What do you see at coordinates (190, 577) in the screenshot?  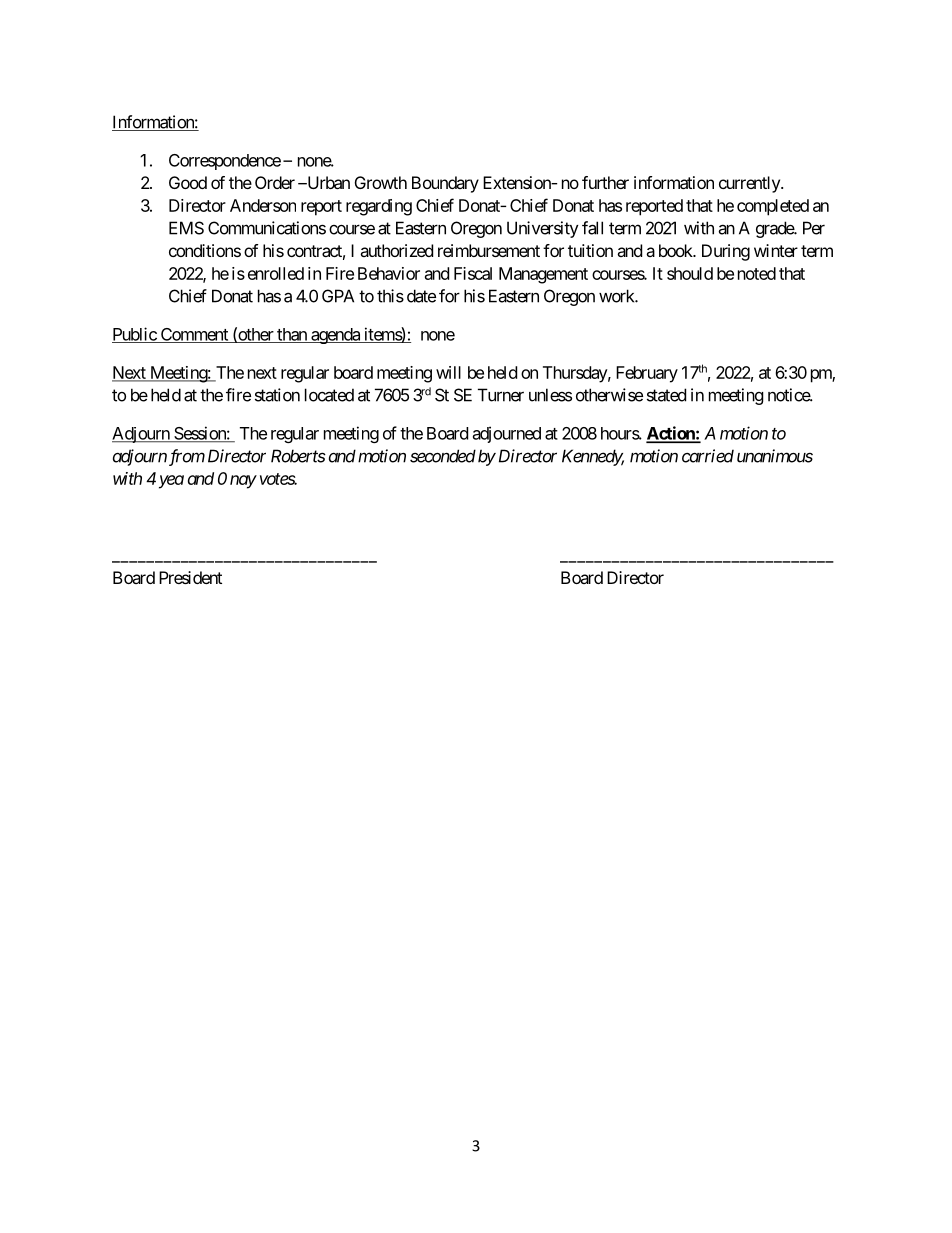 I see `President` at bounding box center [190, 577].
